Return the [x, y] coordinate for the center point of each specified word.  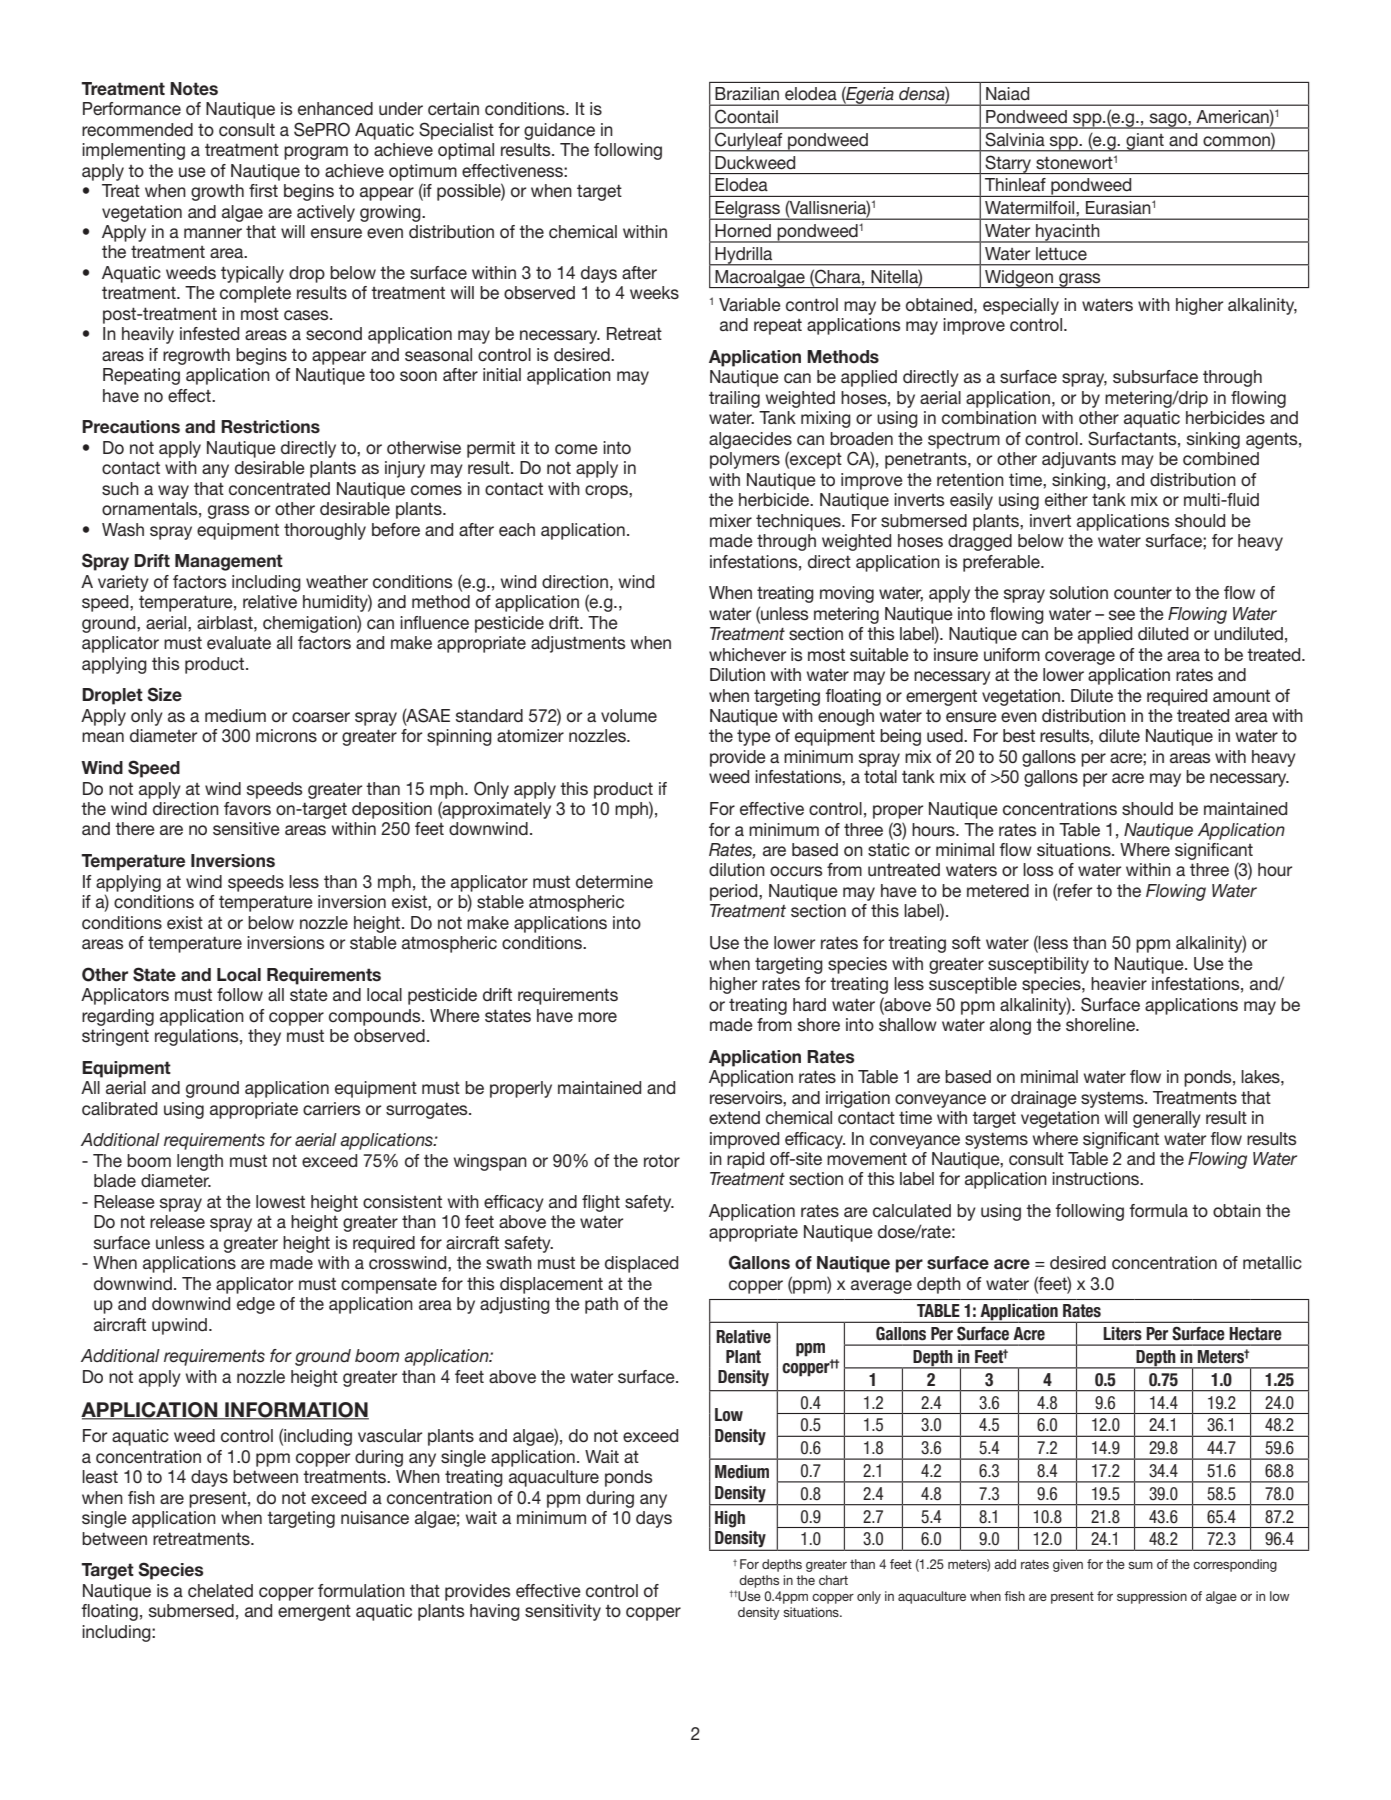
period [735, 892]
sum [1140, 1565]
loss [1038, 869]
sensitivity [563, 1612]
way [173, 492]
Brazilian [747, 93]
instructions [1097, 1179]
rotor [662, 1160]
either [1066, 499]
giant [1145, 142]
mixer [731, 520]
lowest [280, 1201]
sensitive [246, 828]
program [316, 153]
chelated [220, 1591]
